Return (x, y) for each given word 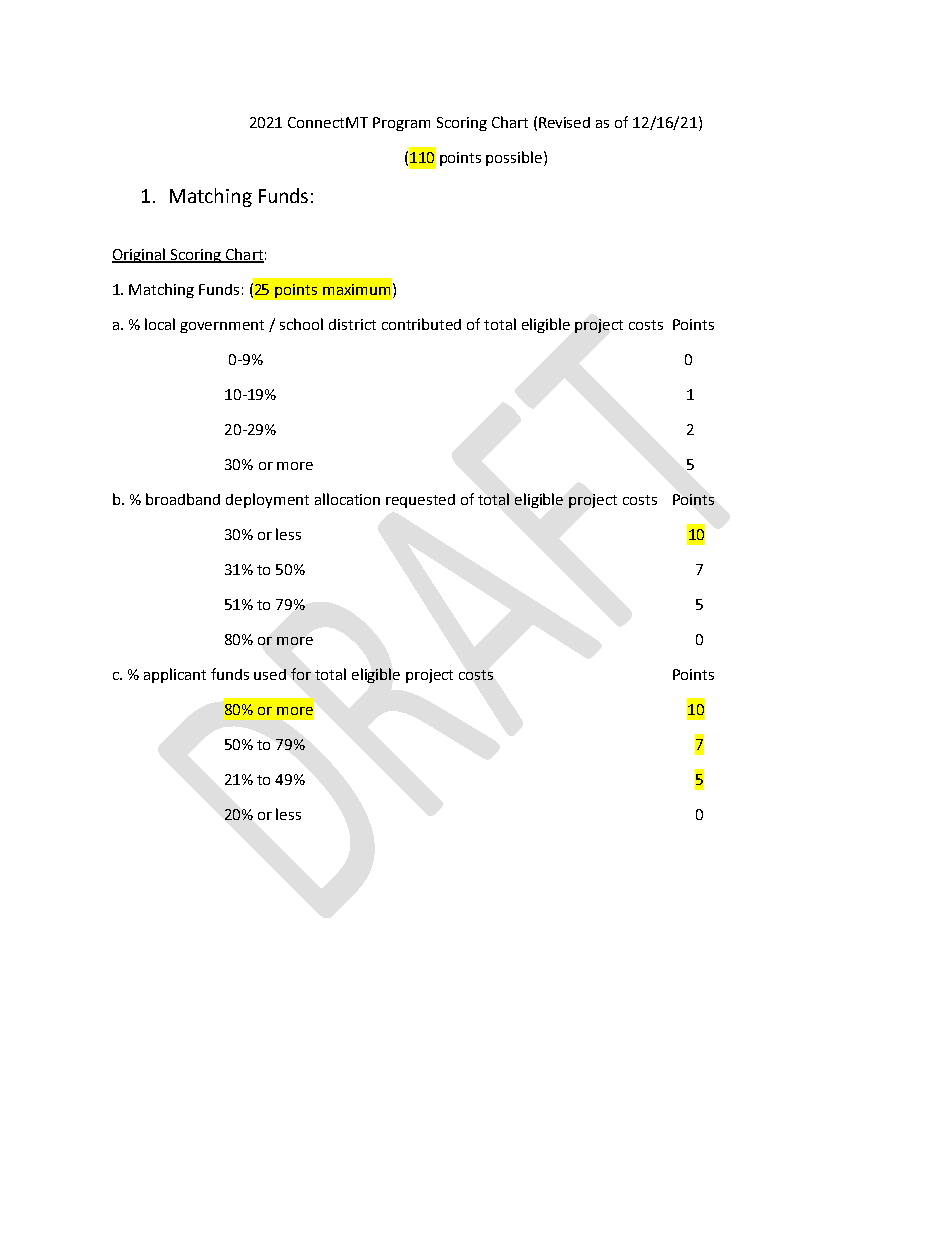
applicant (175, 675)
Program (401, 124)
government (222, 326)
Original (140, 255)
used (270, 674)
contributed (421, 324)
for (301, 674)
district (352, 324)
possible (515, 158)
